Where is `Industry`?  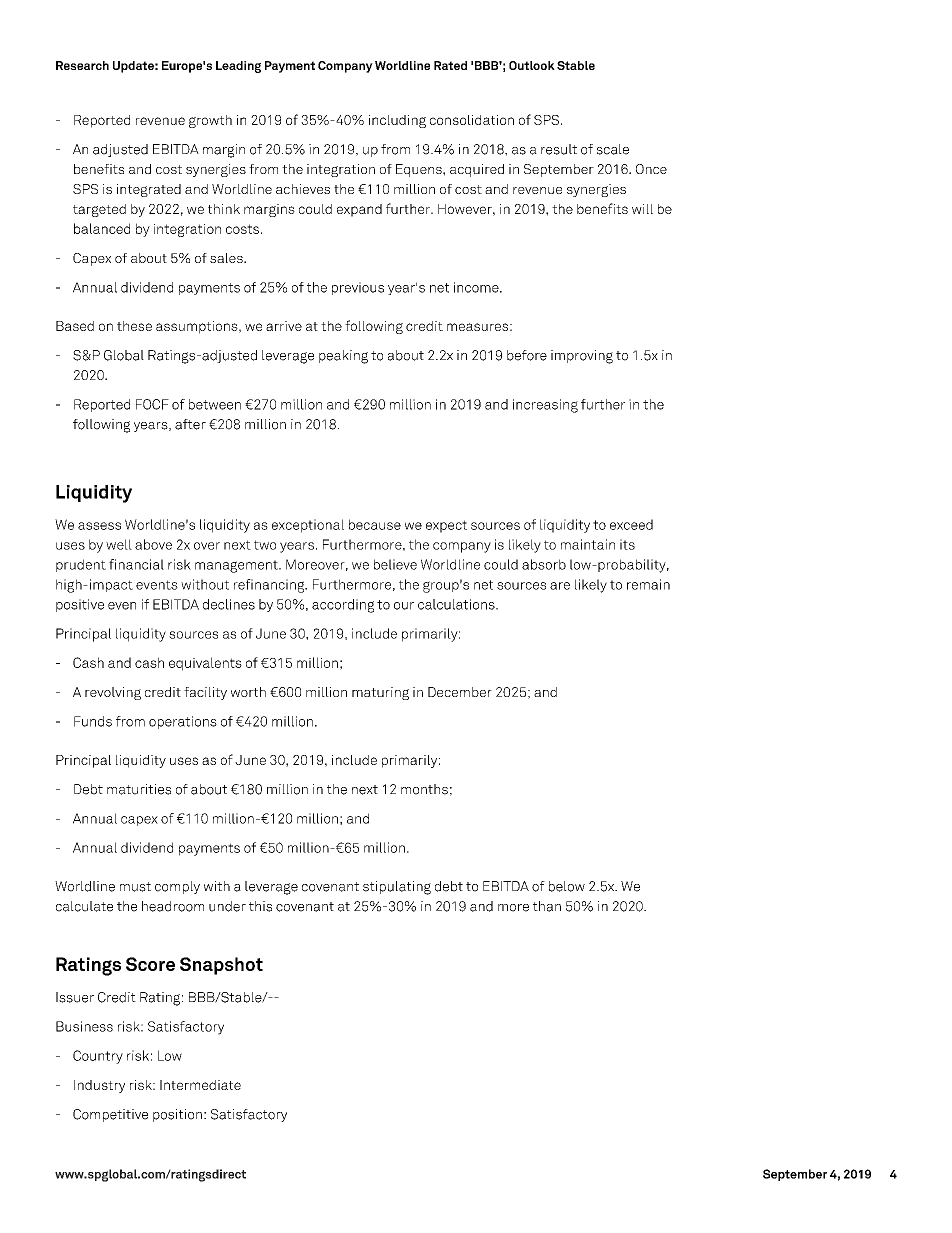 Industry is located at coordinates (99, 1086).
